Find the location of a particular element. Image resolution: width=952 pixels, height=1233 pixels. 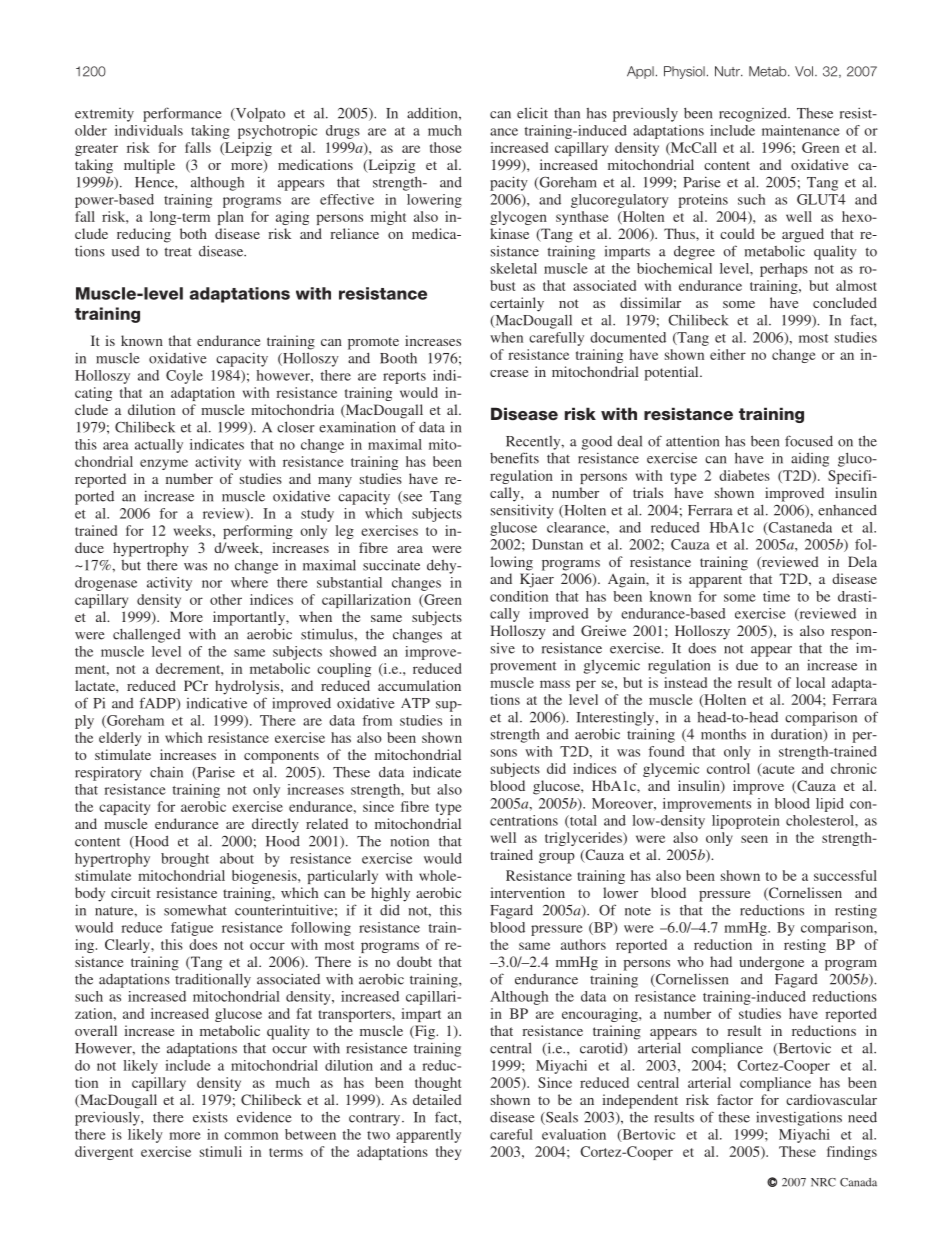

diabetes is located at coordinates (744, 475).
